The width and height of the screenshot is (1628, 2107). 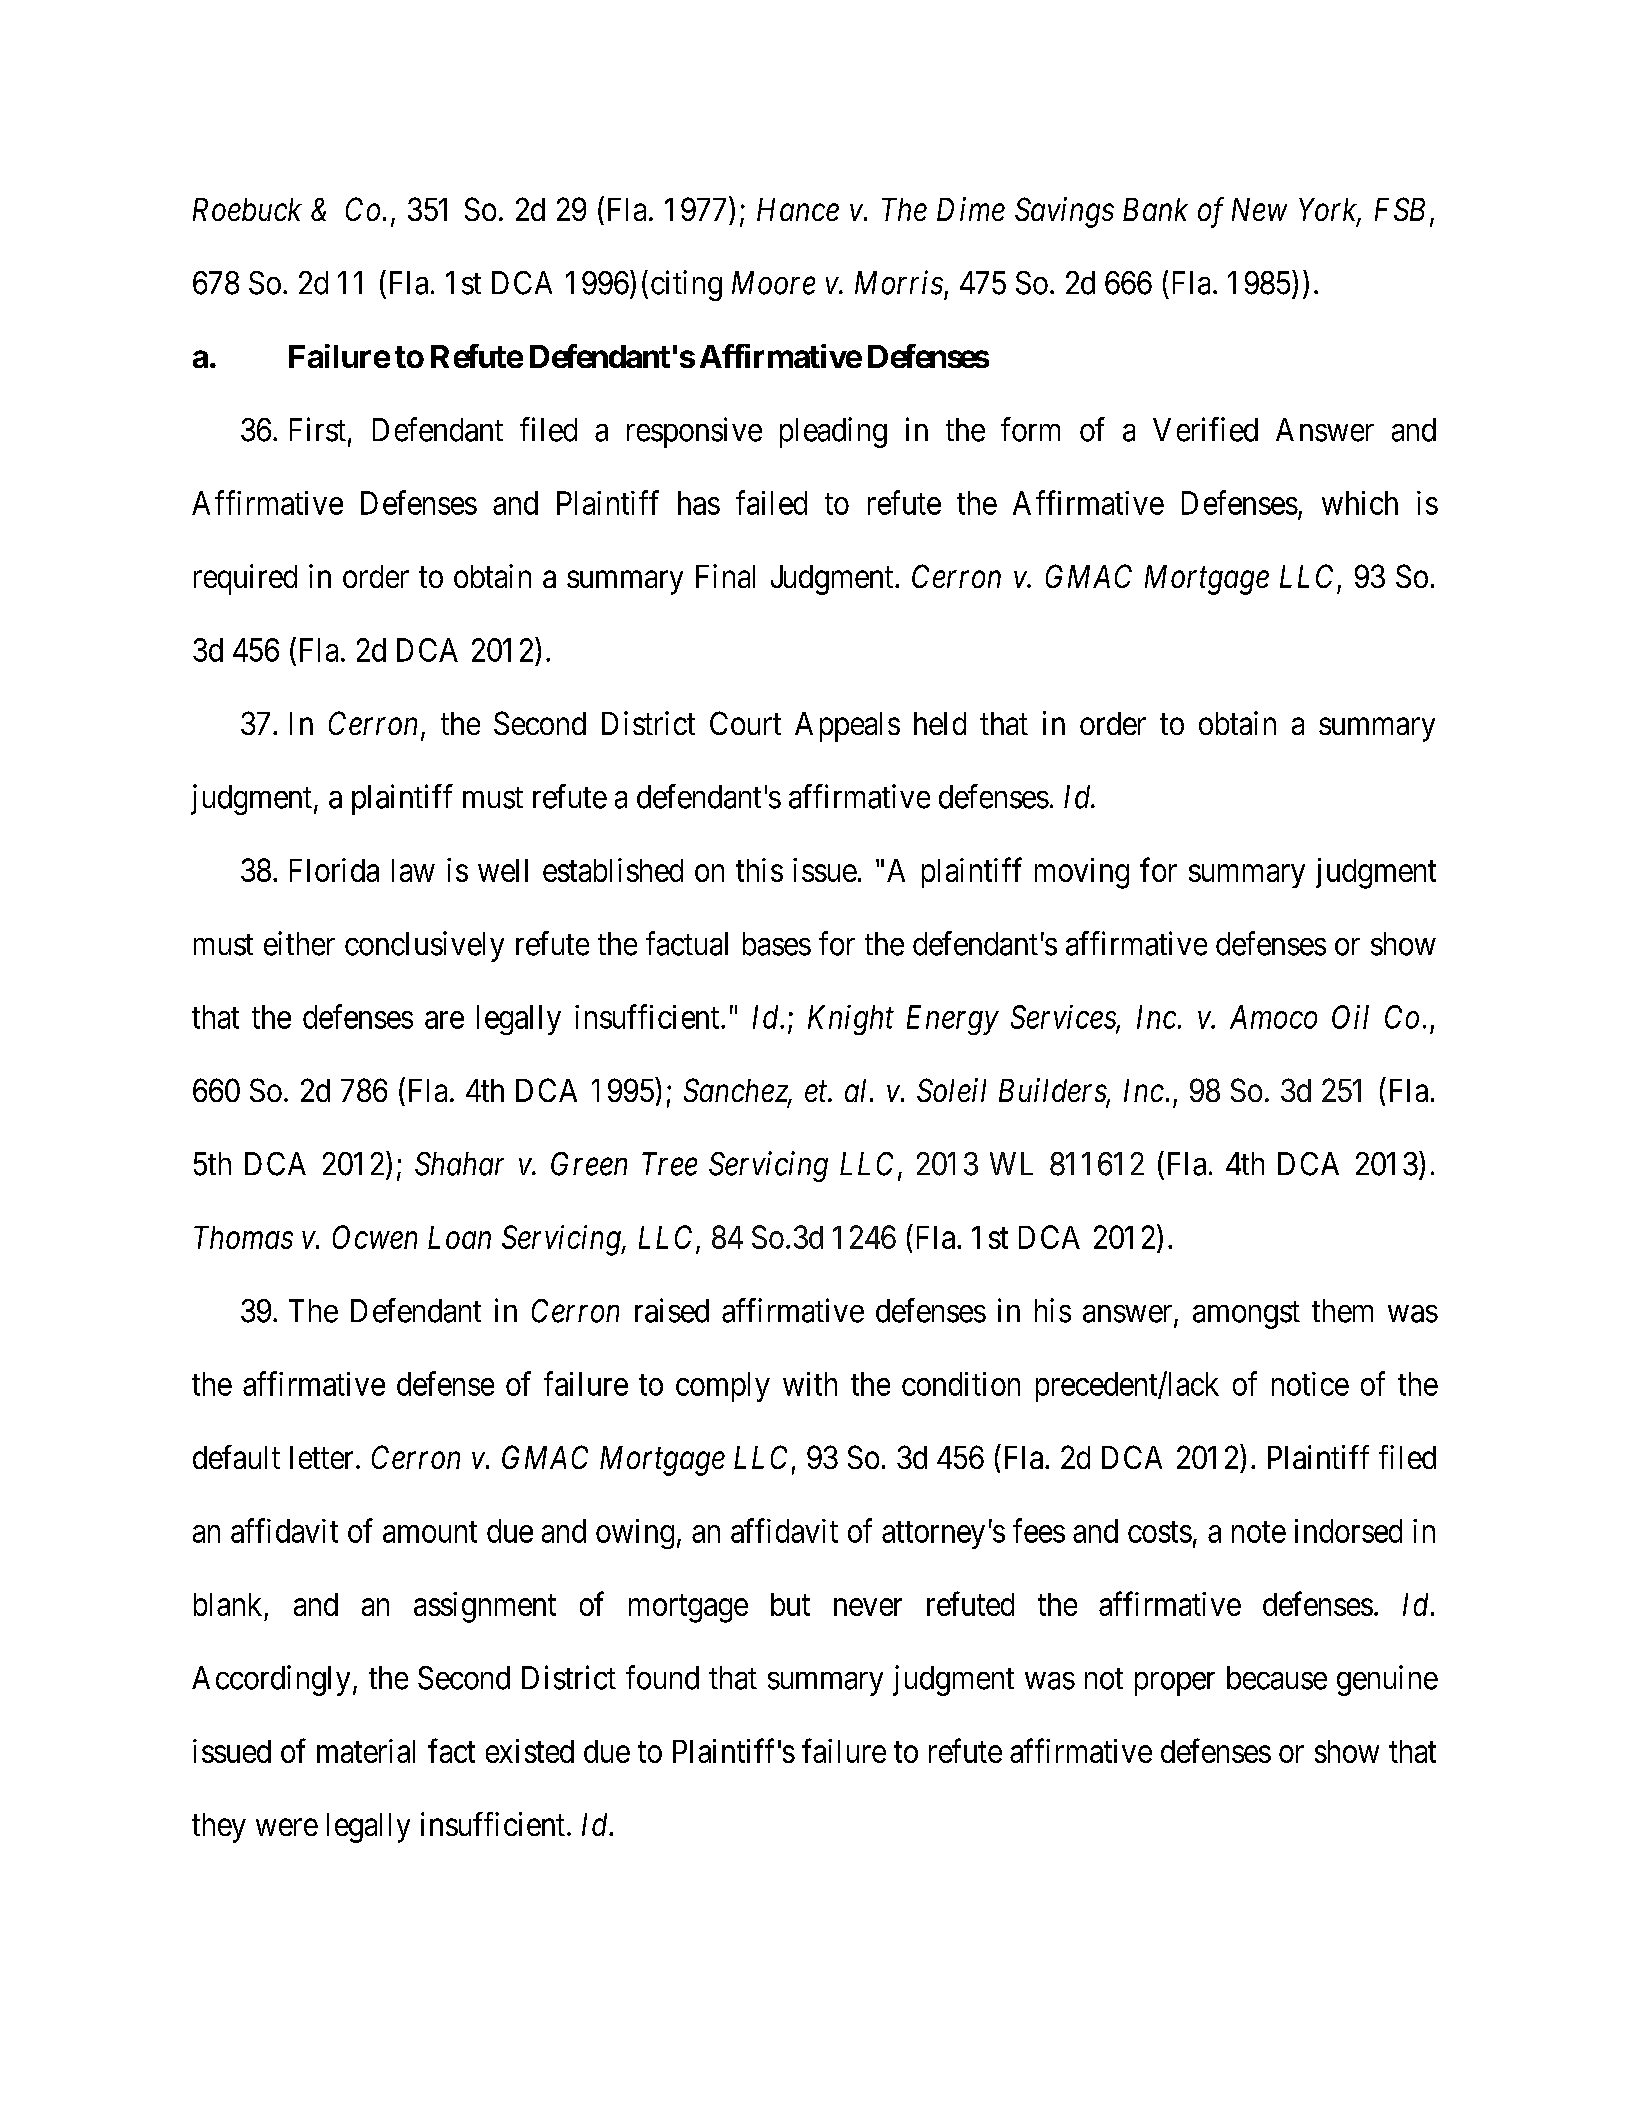 I want to click on Oil, so click(x=1350, y=1017).
